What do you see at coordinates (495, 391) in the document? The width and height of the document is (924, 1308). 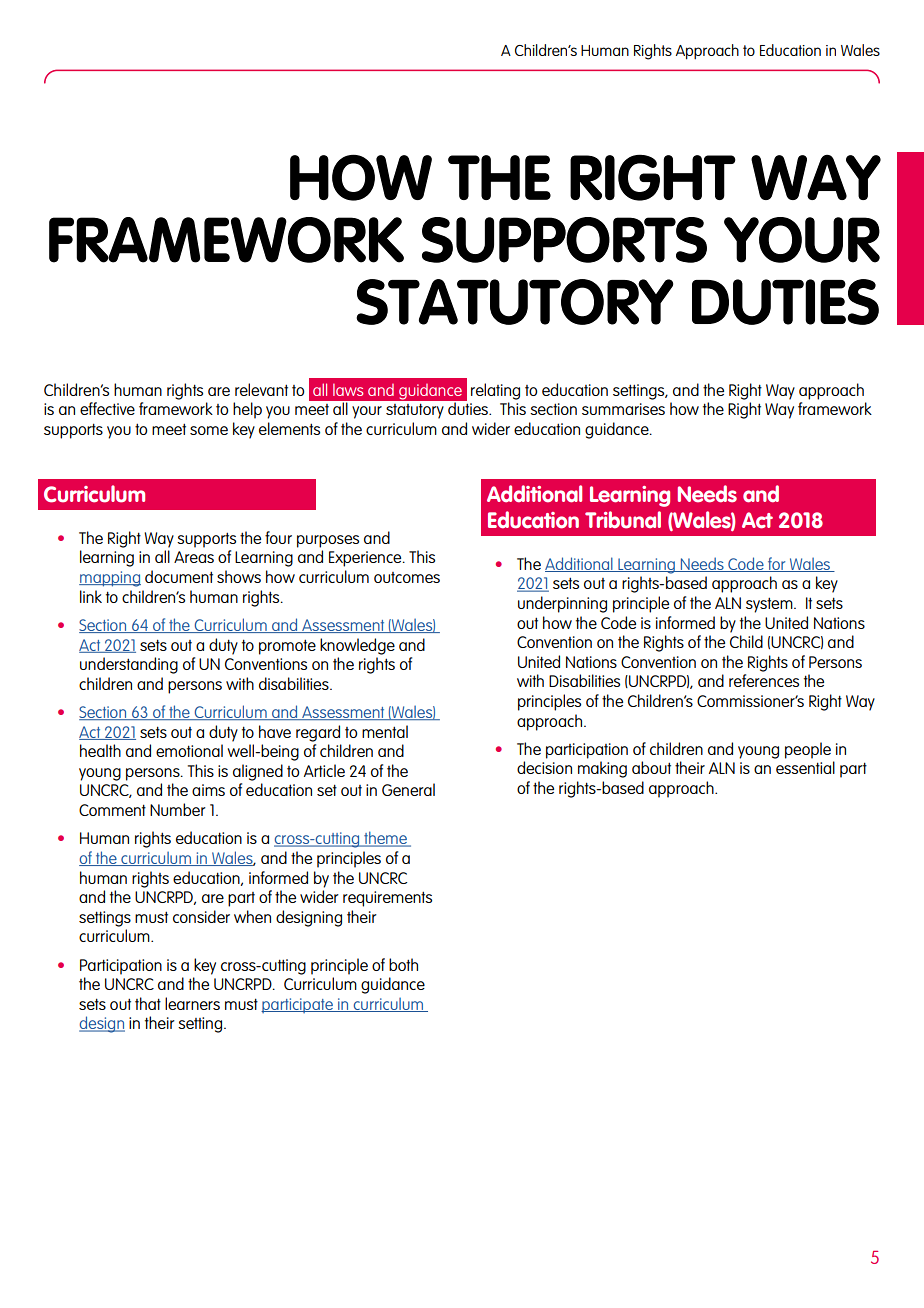 I see `relating` at bounding box center [495, 391].
